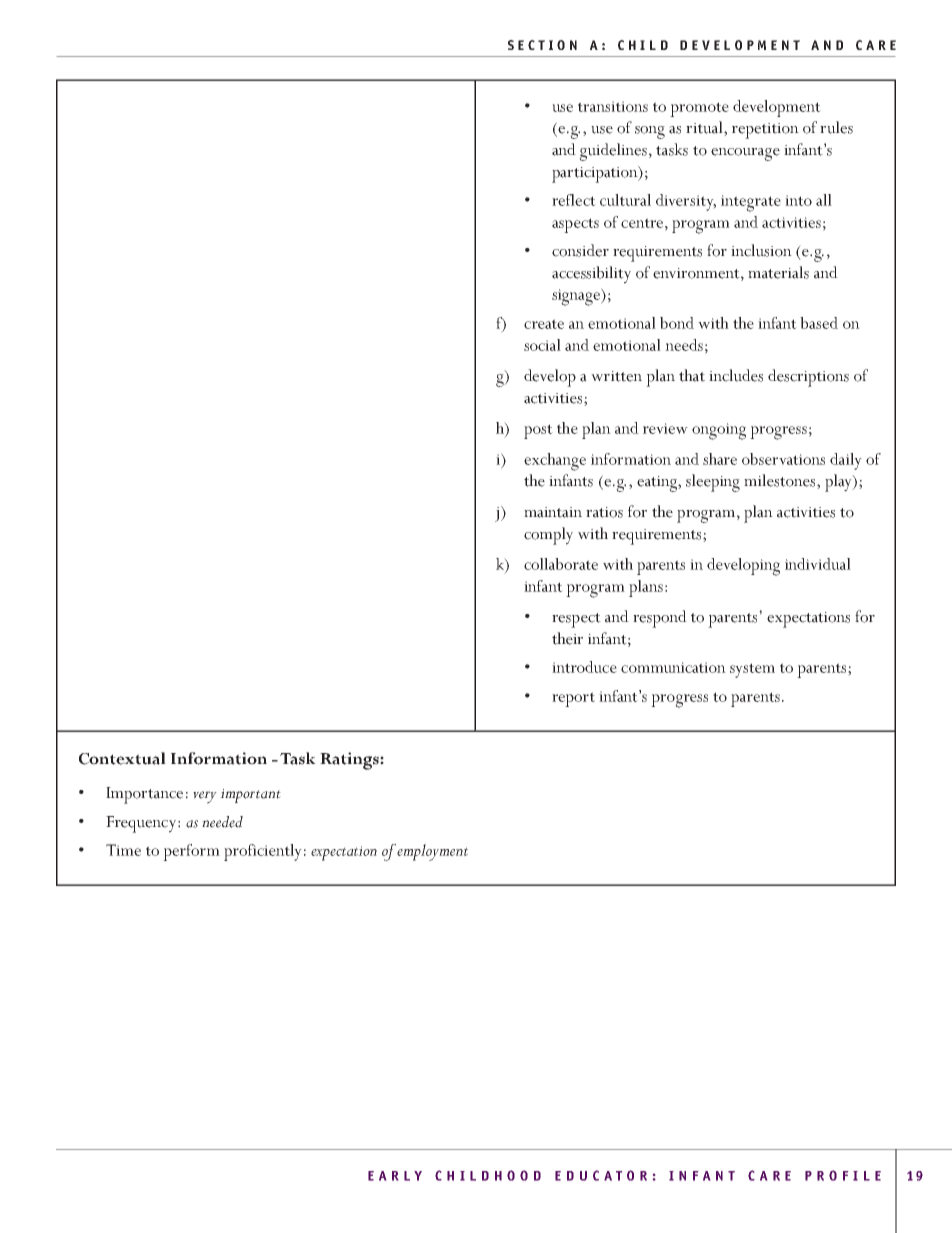 Image resolution: width=952 pixels, height=1233 pixels. Describe the element at coordinates (567, 638) in the page. I see `their` at that location.
